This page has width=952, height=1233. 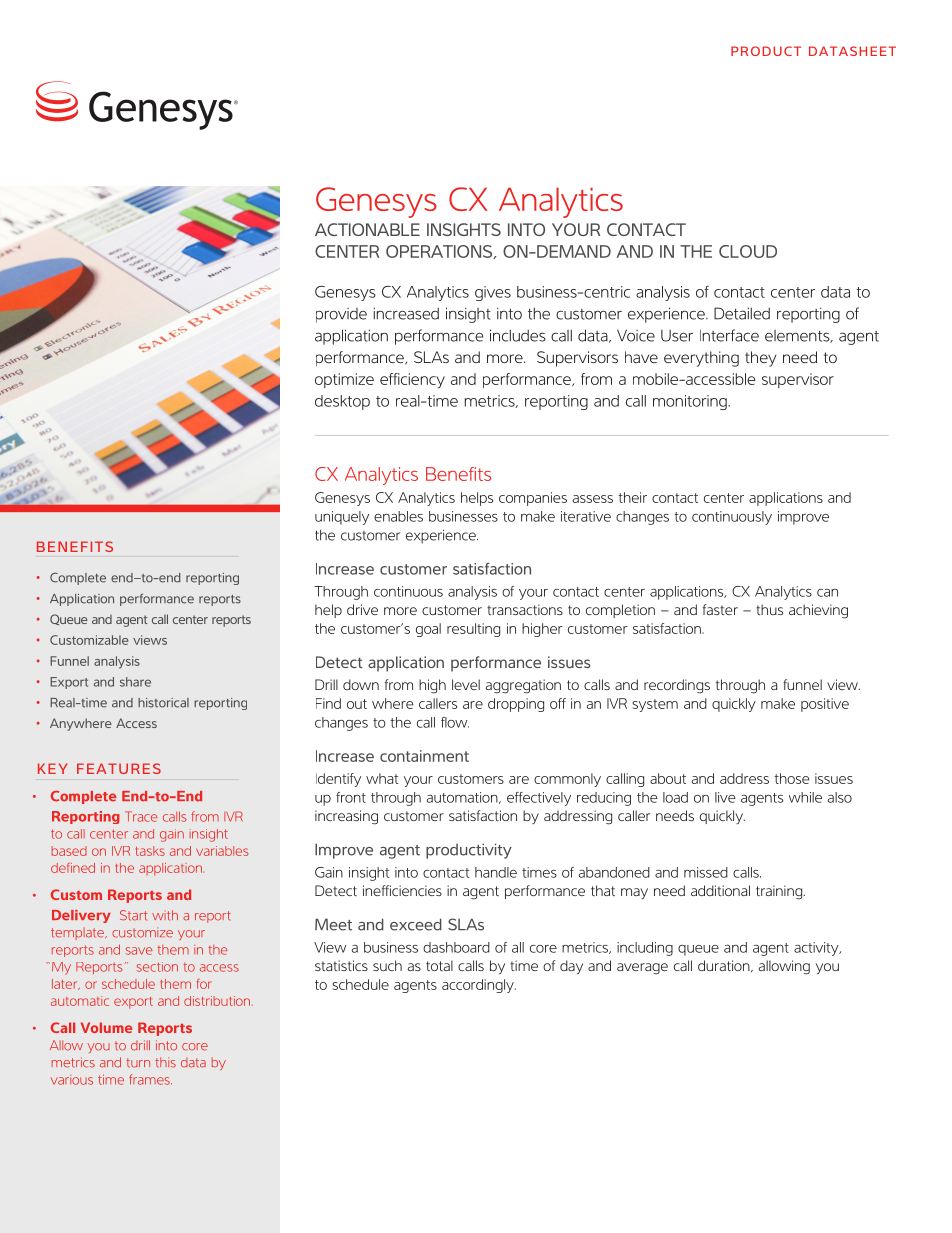 What do you see at coordinates (341, 315) in the page?
I see `provide` at bounding box center [341, 315].
